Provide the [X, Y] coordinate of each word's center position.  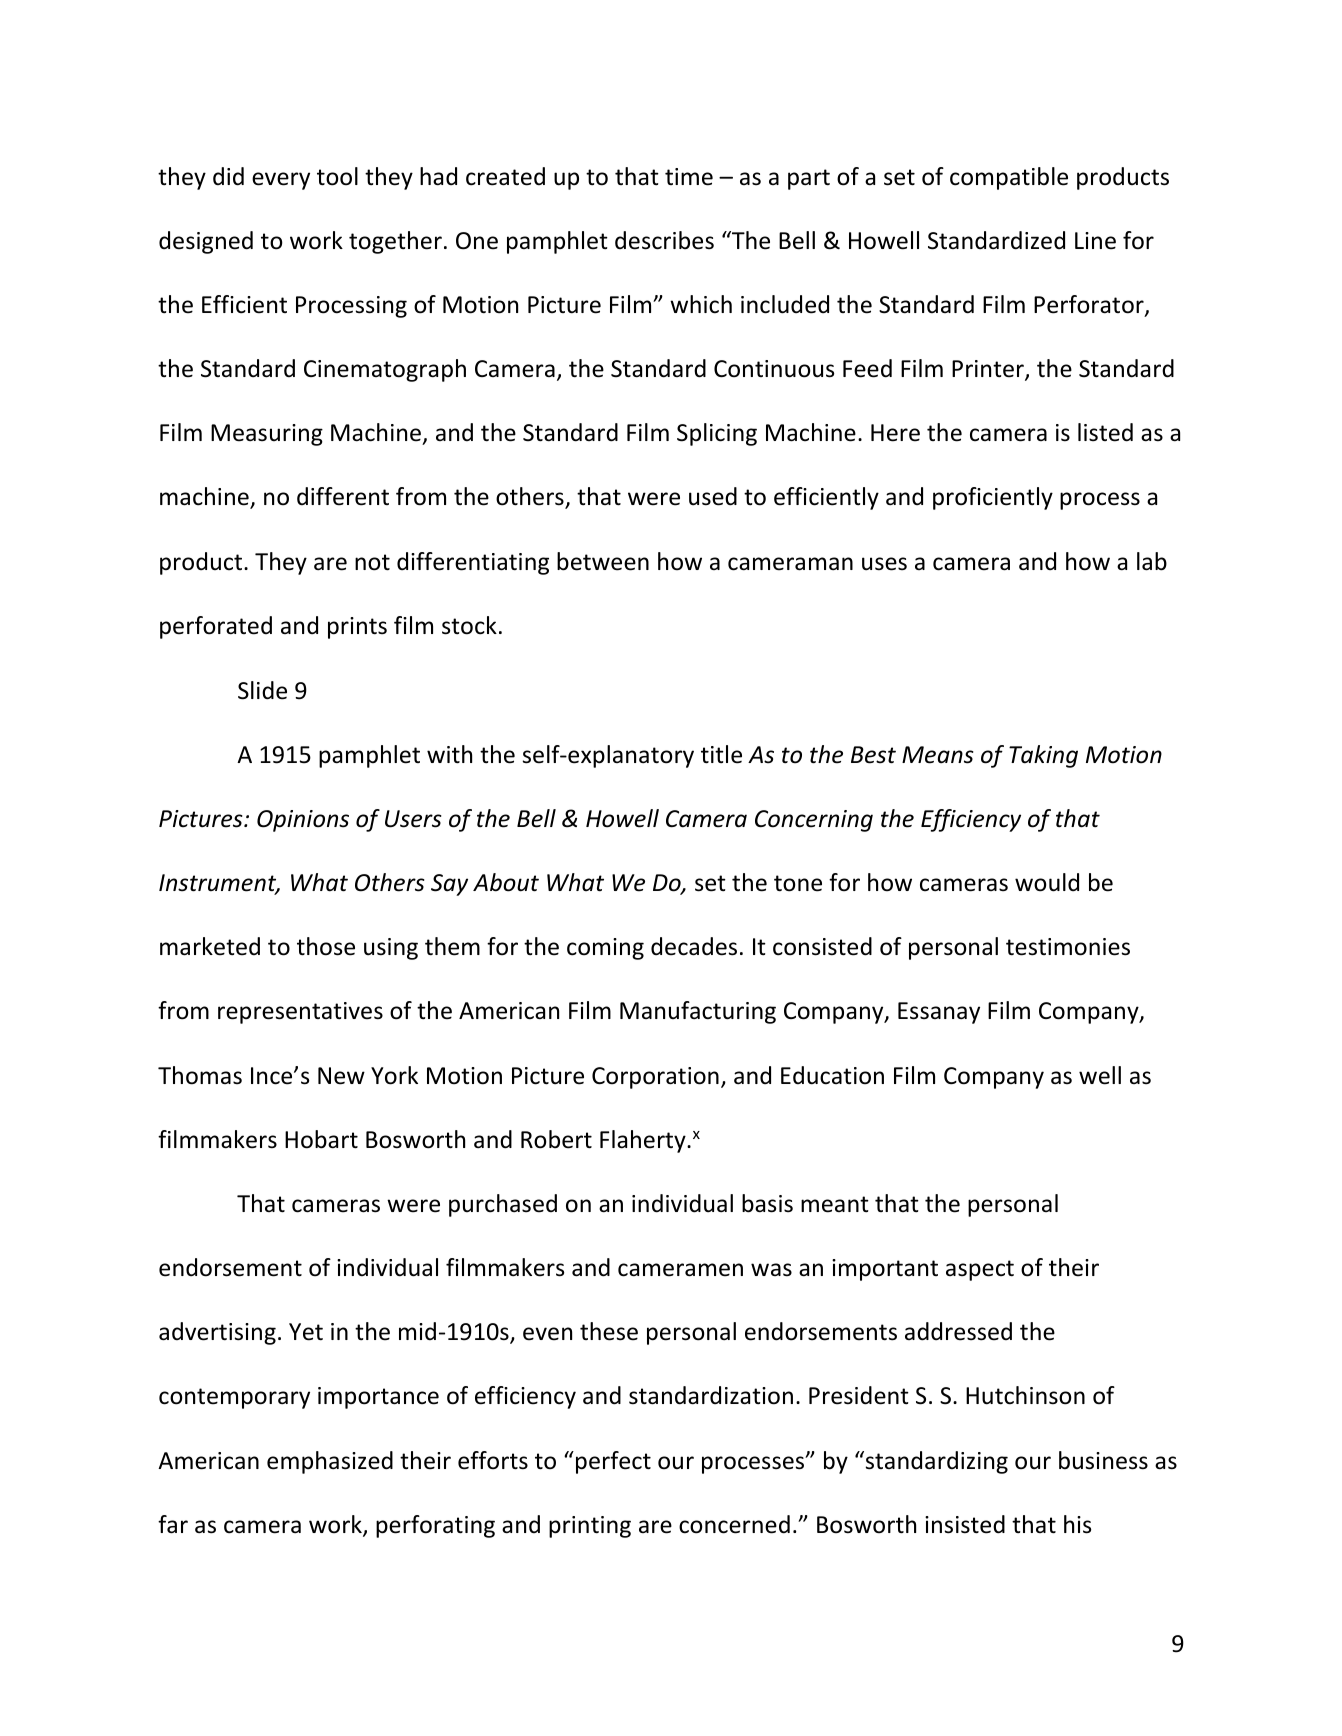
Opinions [303, 821]
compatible [1009, 178]
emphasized [330, 1462]
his [1077, 1524]
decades [694, 946]
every [281, 181]
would [1047, 882]
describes [664, 240]
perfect [613, 1462]
